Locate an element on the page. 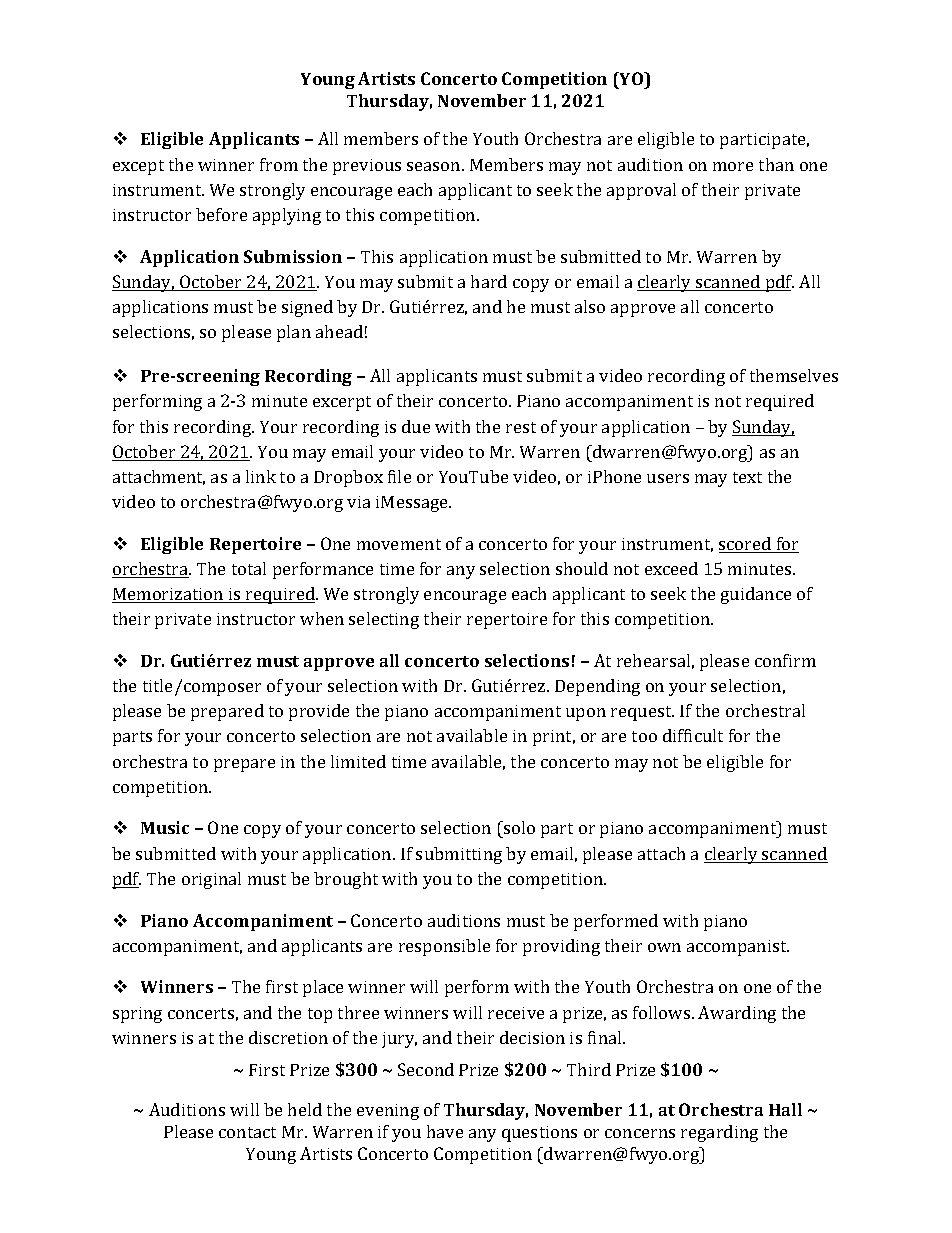 The width and height of the document is (952, 1233). total is located at coordinates (249, 568).
